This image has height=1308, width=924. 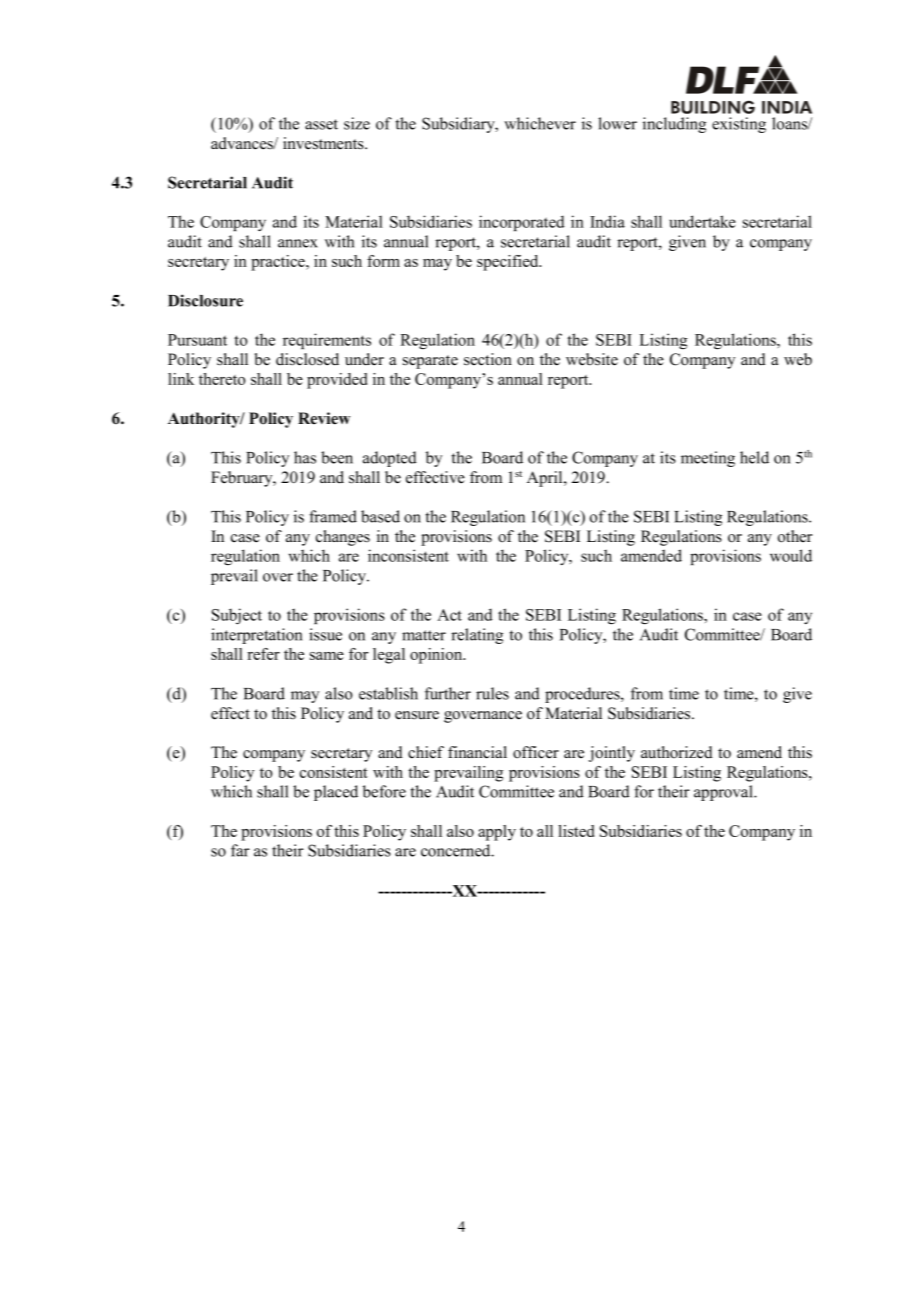 What do you see at coordinates (324, 418) in the image?
I see `Review` at bounding box center [324, 418].
